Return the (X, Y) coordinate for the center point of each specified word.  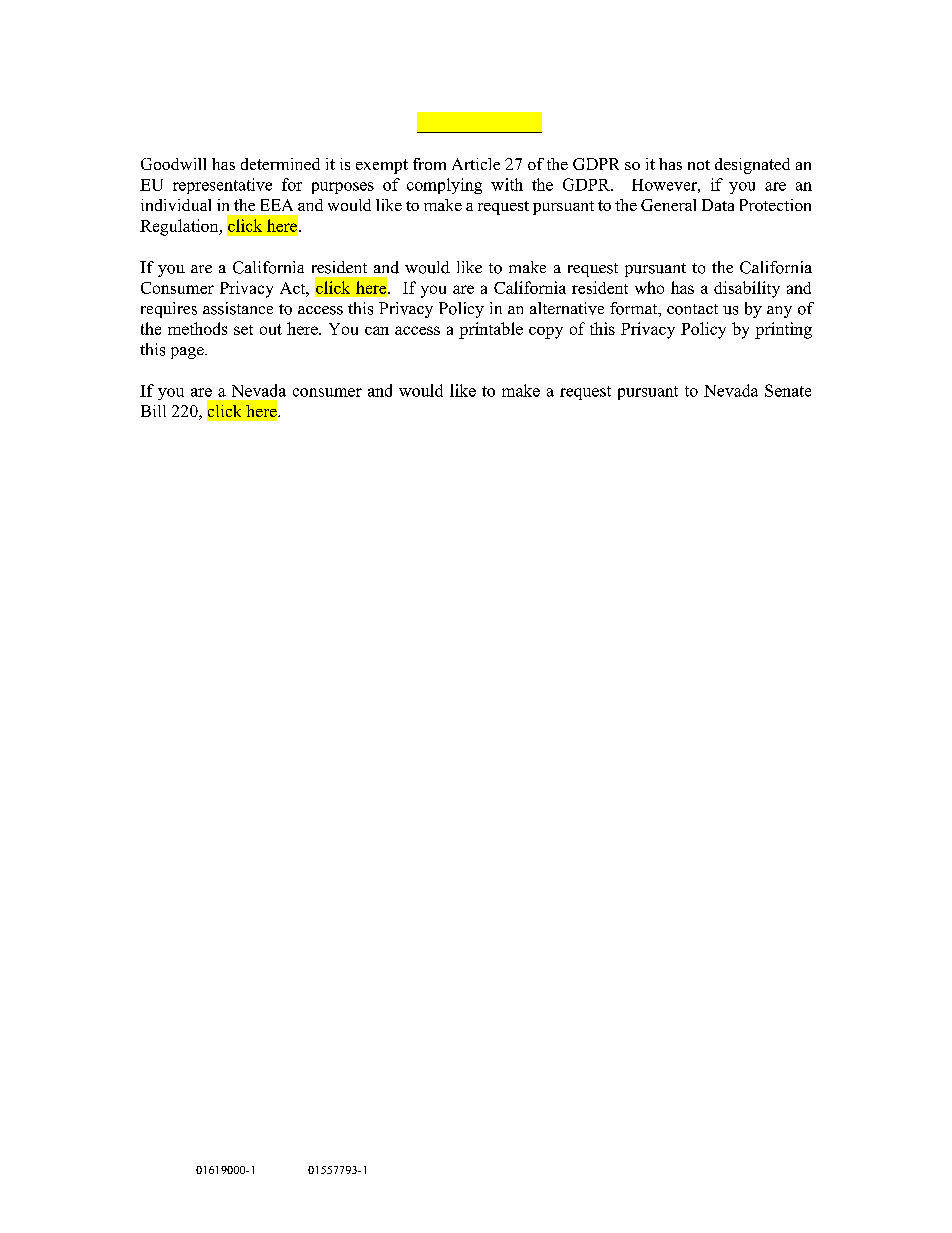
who (649, 287)
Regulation (180, 227)
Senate (788, 390)
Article (476, 164)
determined (280, 164)
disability (747, 289)
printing (783, 330)
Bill (153, 411)
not (699, 165)
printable (491, 330)
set (243, 330)
